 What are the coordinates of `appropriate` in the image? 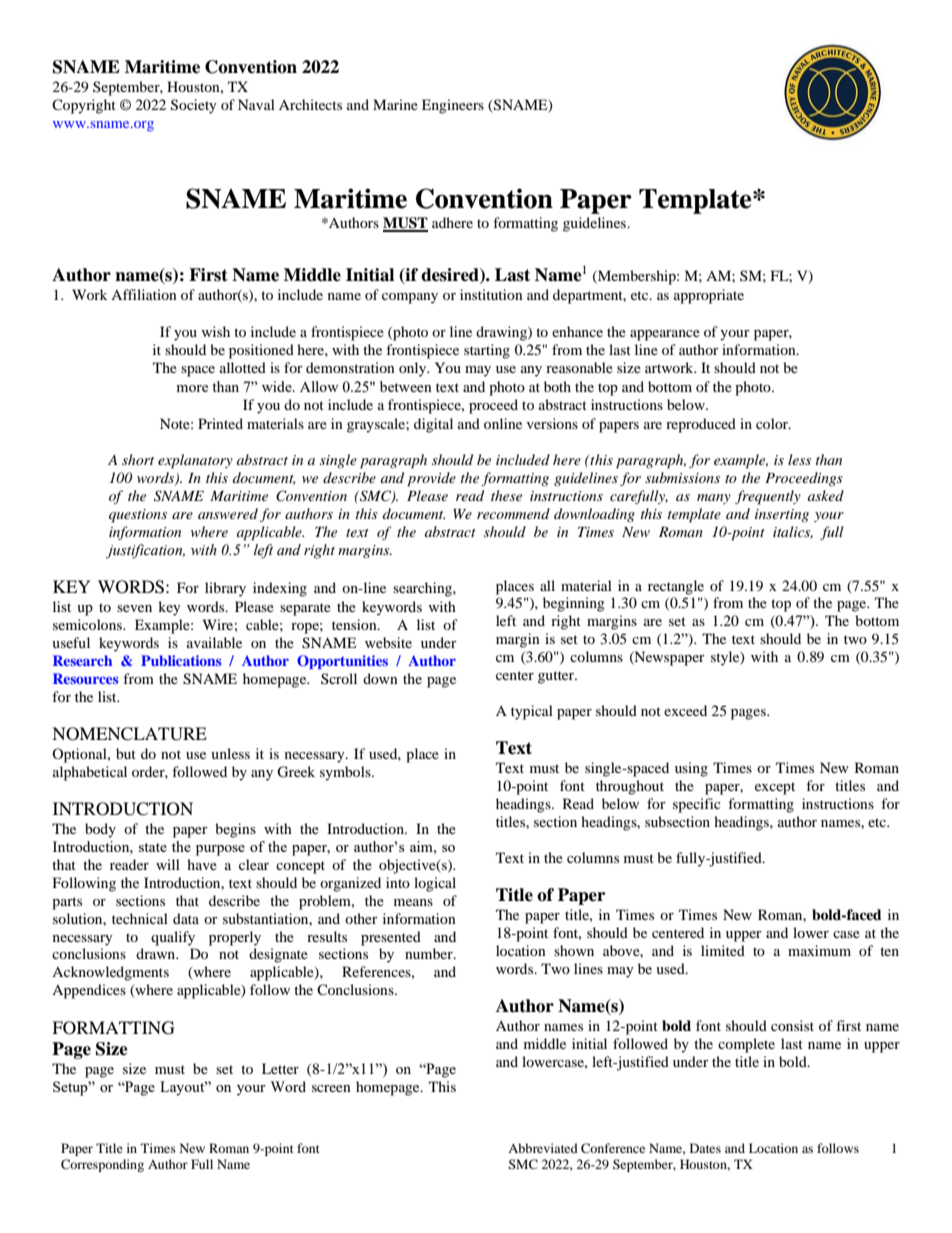 It's located at (709, 296).
